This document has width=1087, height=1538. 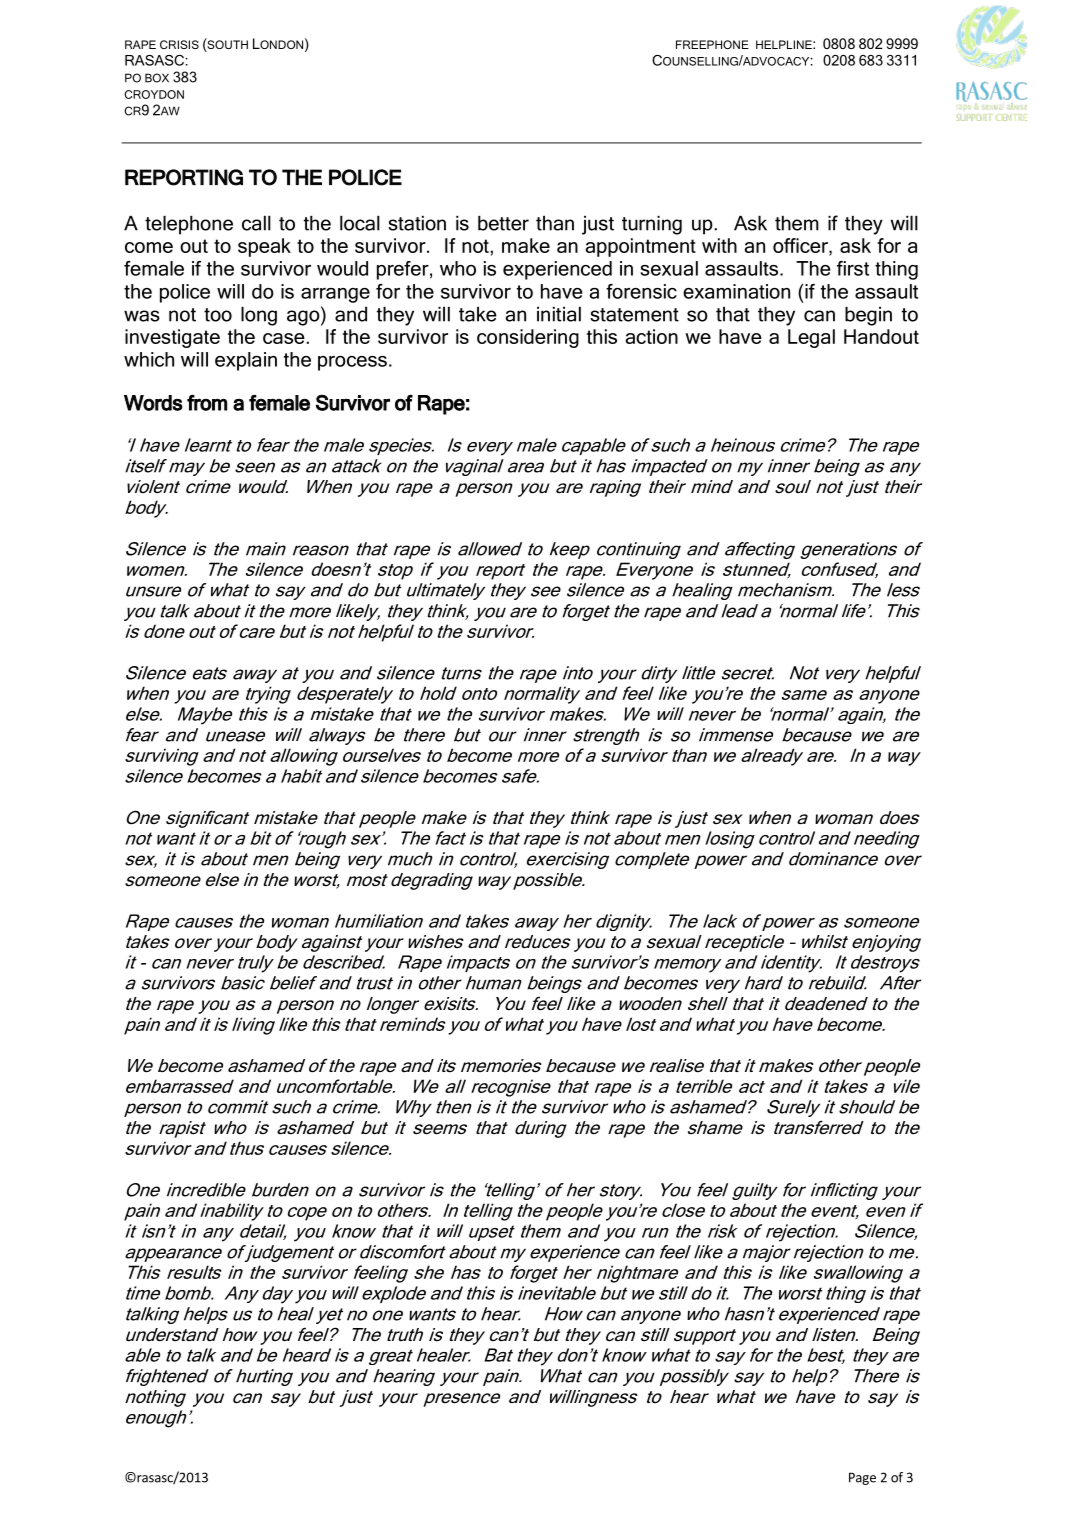 I want to click on Words, so click(x=153, y=403).
